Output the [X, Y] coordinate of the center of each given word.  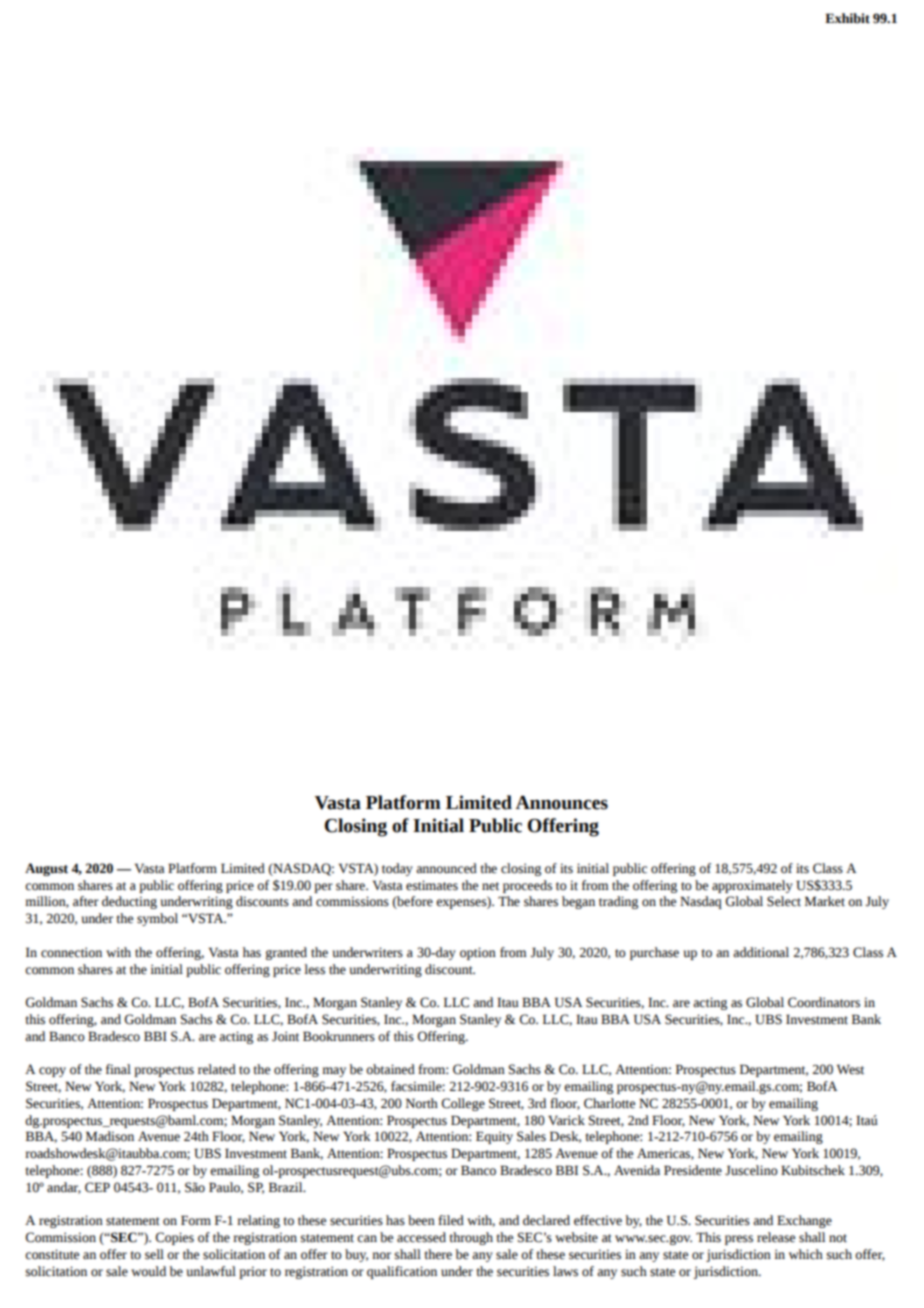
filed [451, 1220]
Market [825, 901]
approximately [752, 886]
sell [154, 1254]
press [739, 1240]
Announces [562, 803]
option [478, 953]
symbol [157, 919]
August [46, 869]
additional [761, 952]
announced [446, 868]
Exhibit [847, 18]
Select [784, 901]
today [397, 869]
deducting [129, 902]
